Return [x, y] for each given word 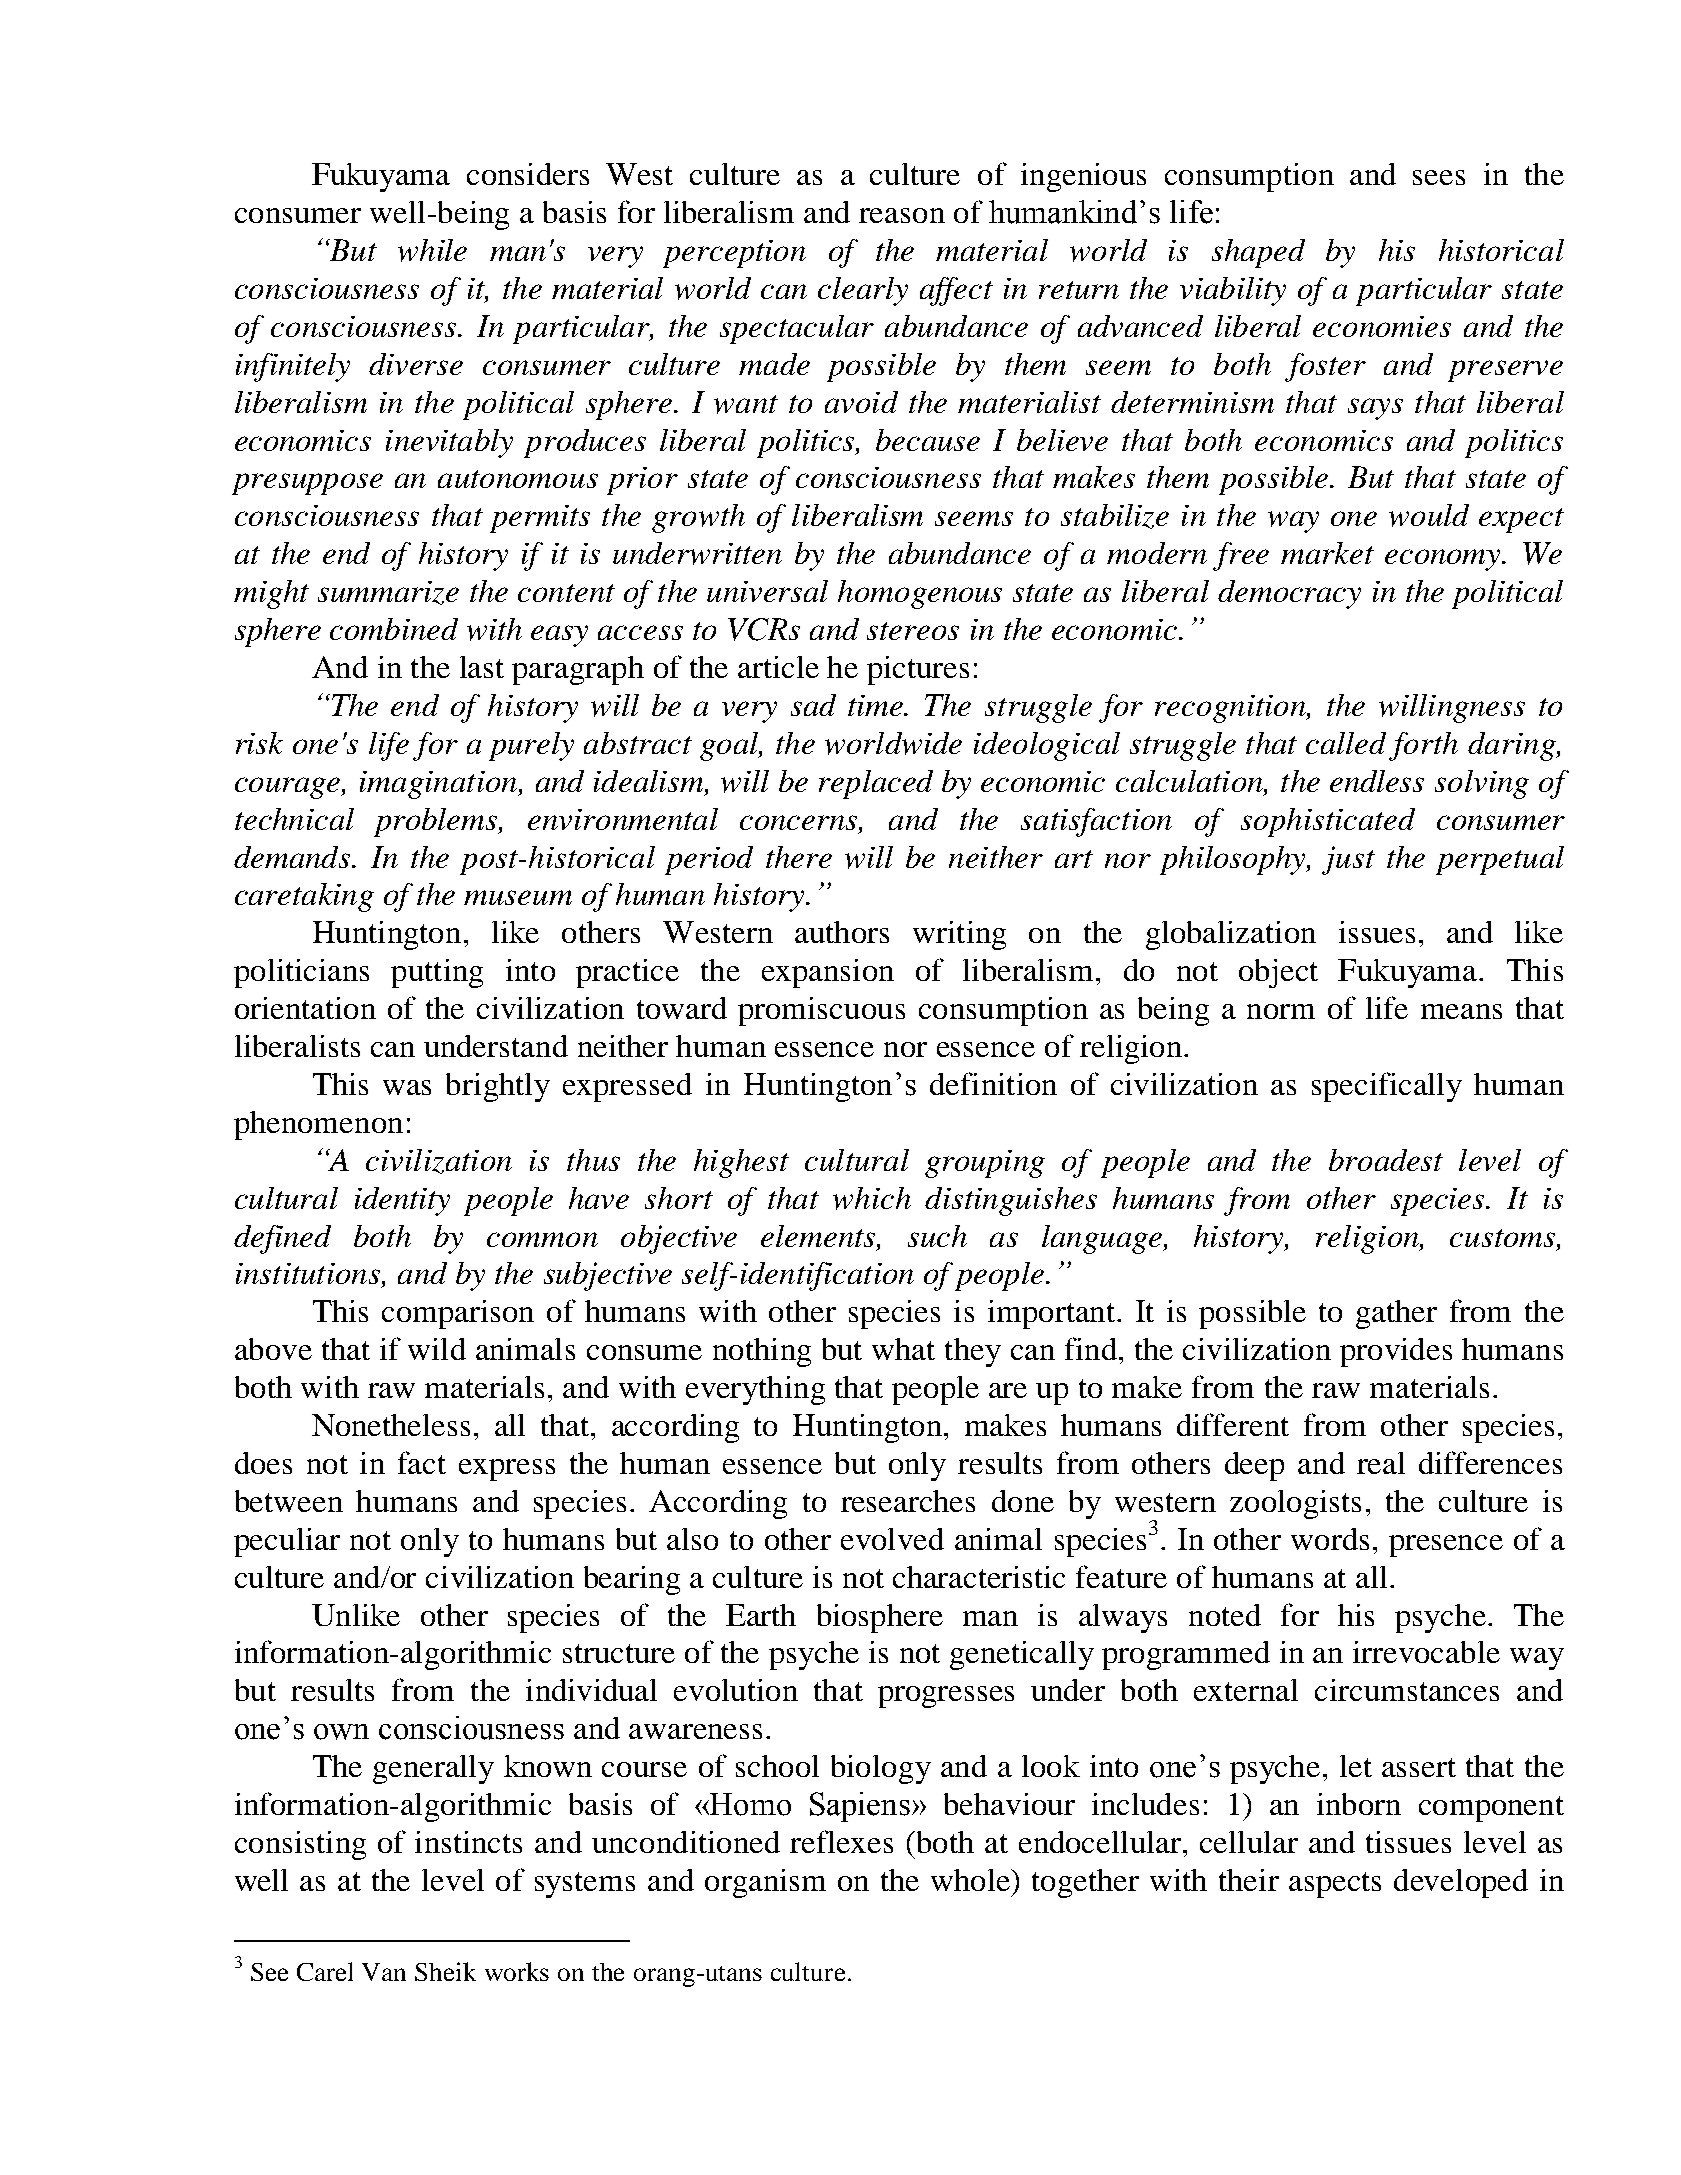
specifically [1387, 1087]
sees [1439, 177]
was [407, 1087]
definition [993, 1083]
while [432, 250]
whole [971, 1880]
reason [902, 215]
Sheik [445, 1971]
